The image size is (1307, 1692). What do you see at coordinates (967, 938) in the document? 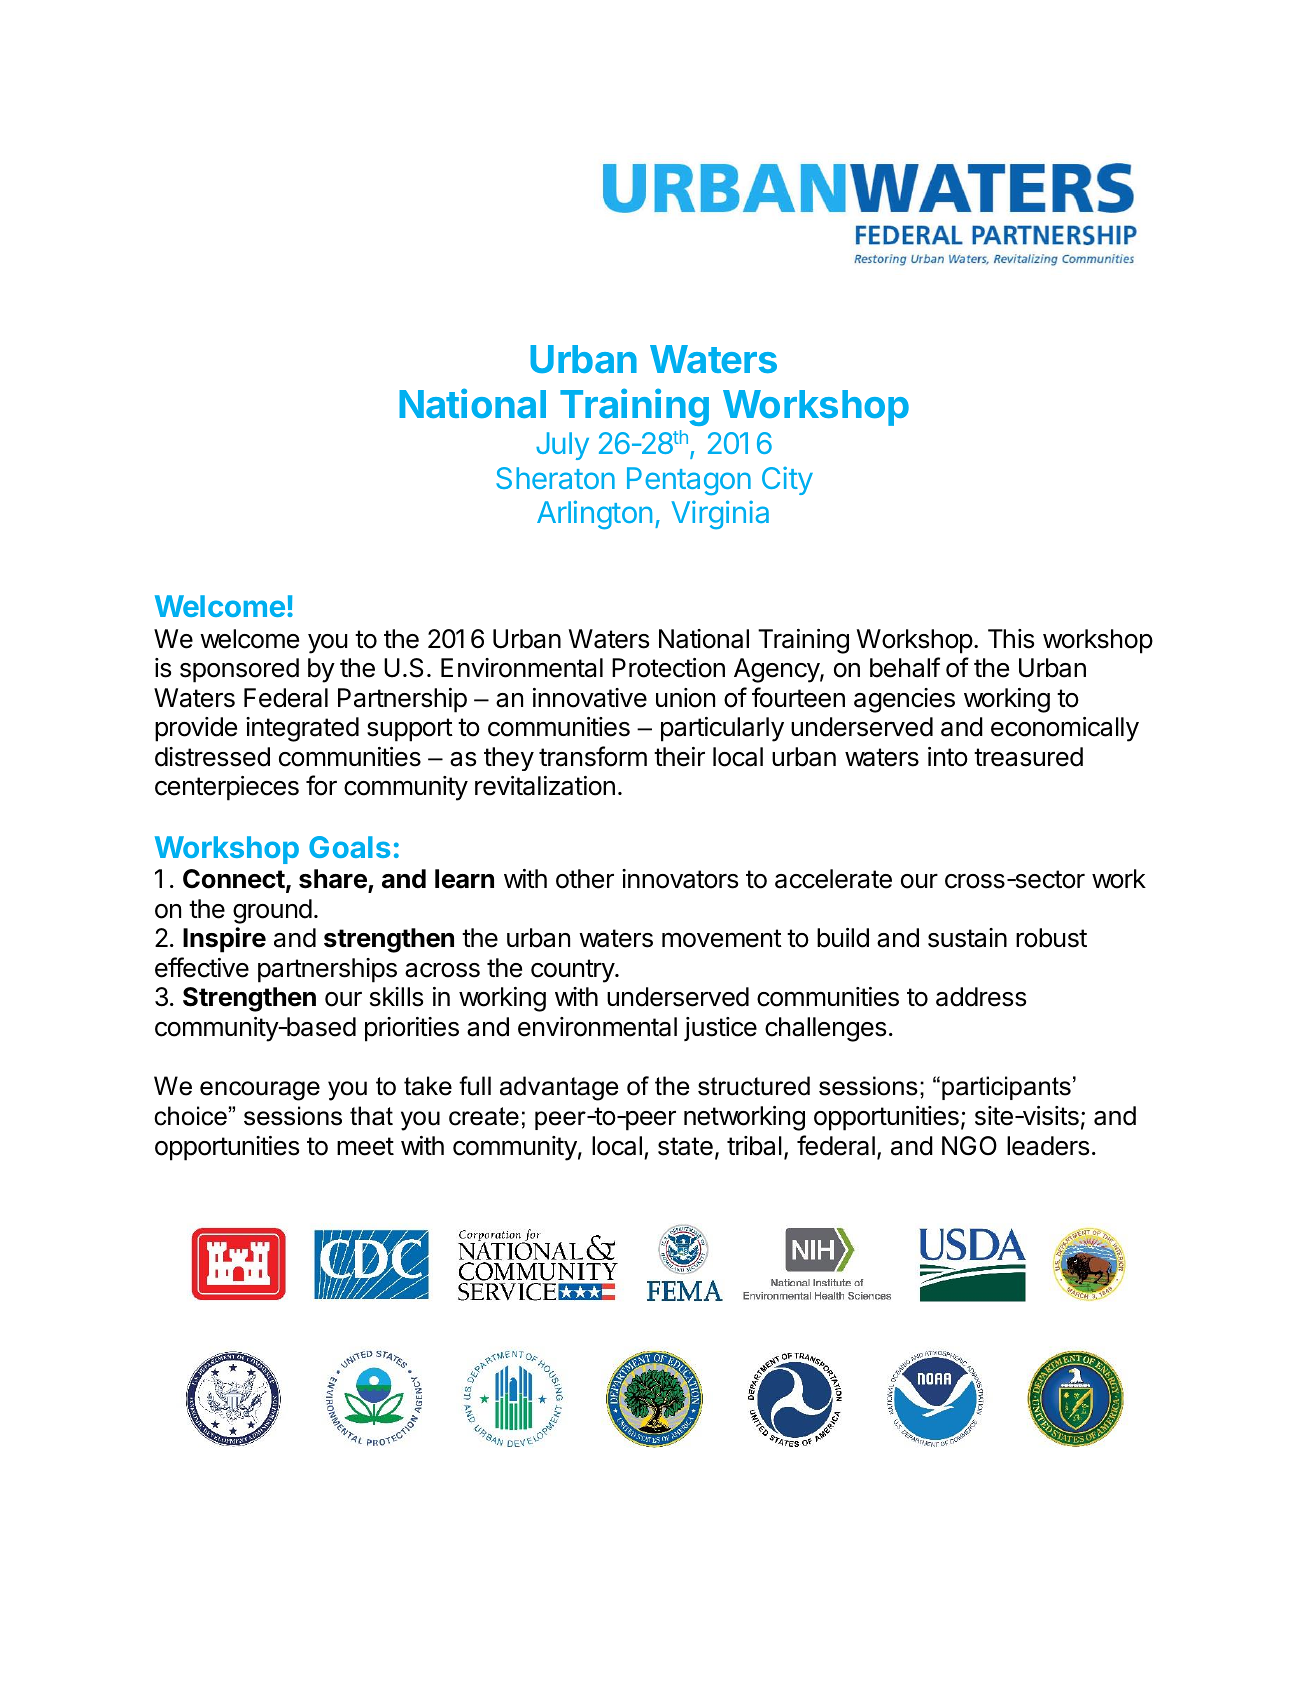
I see `sustain` at bounding box center [967, 938].
